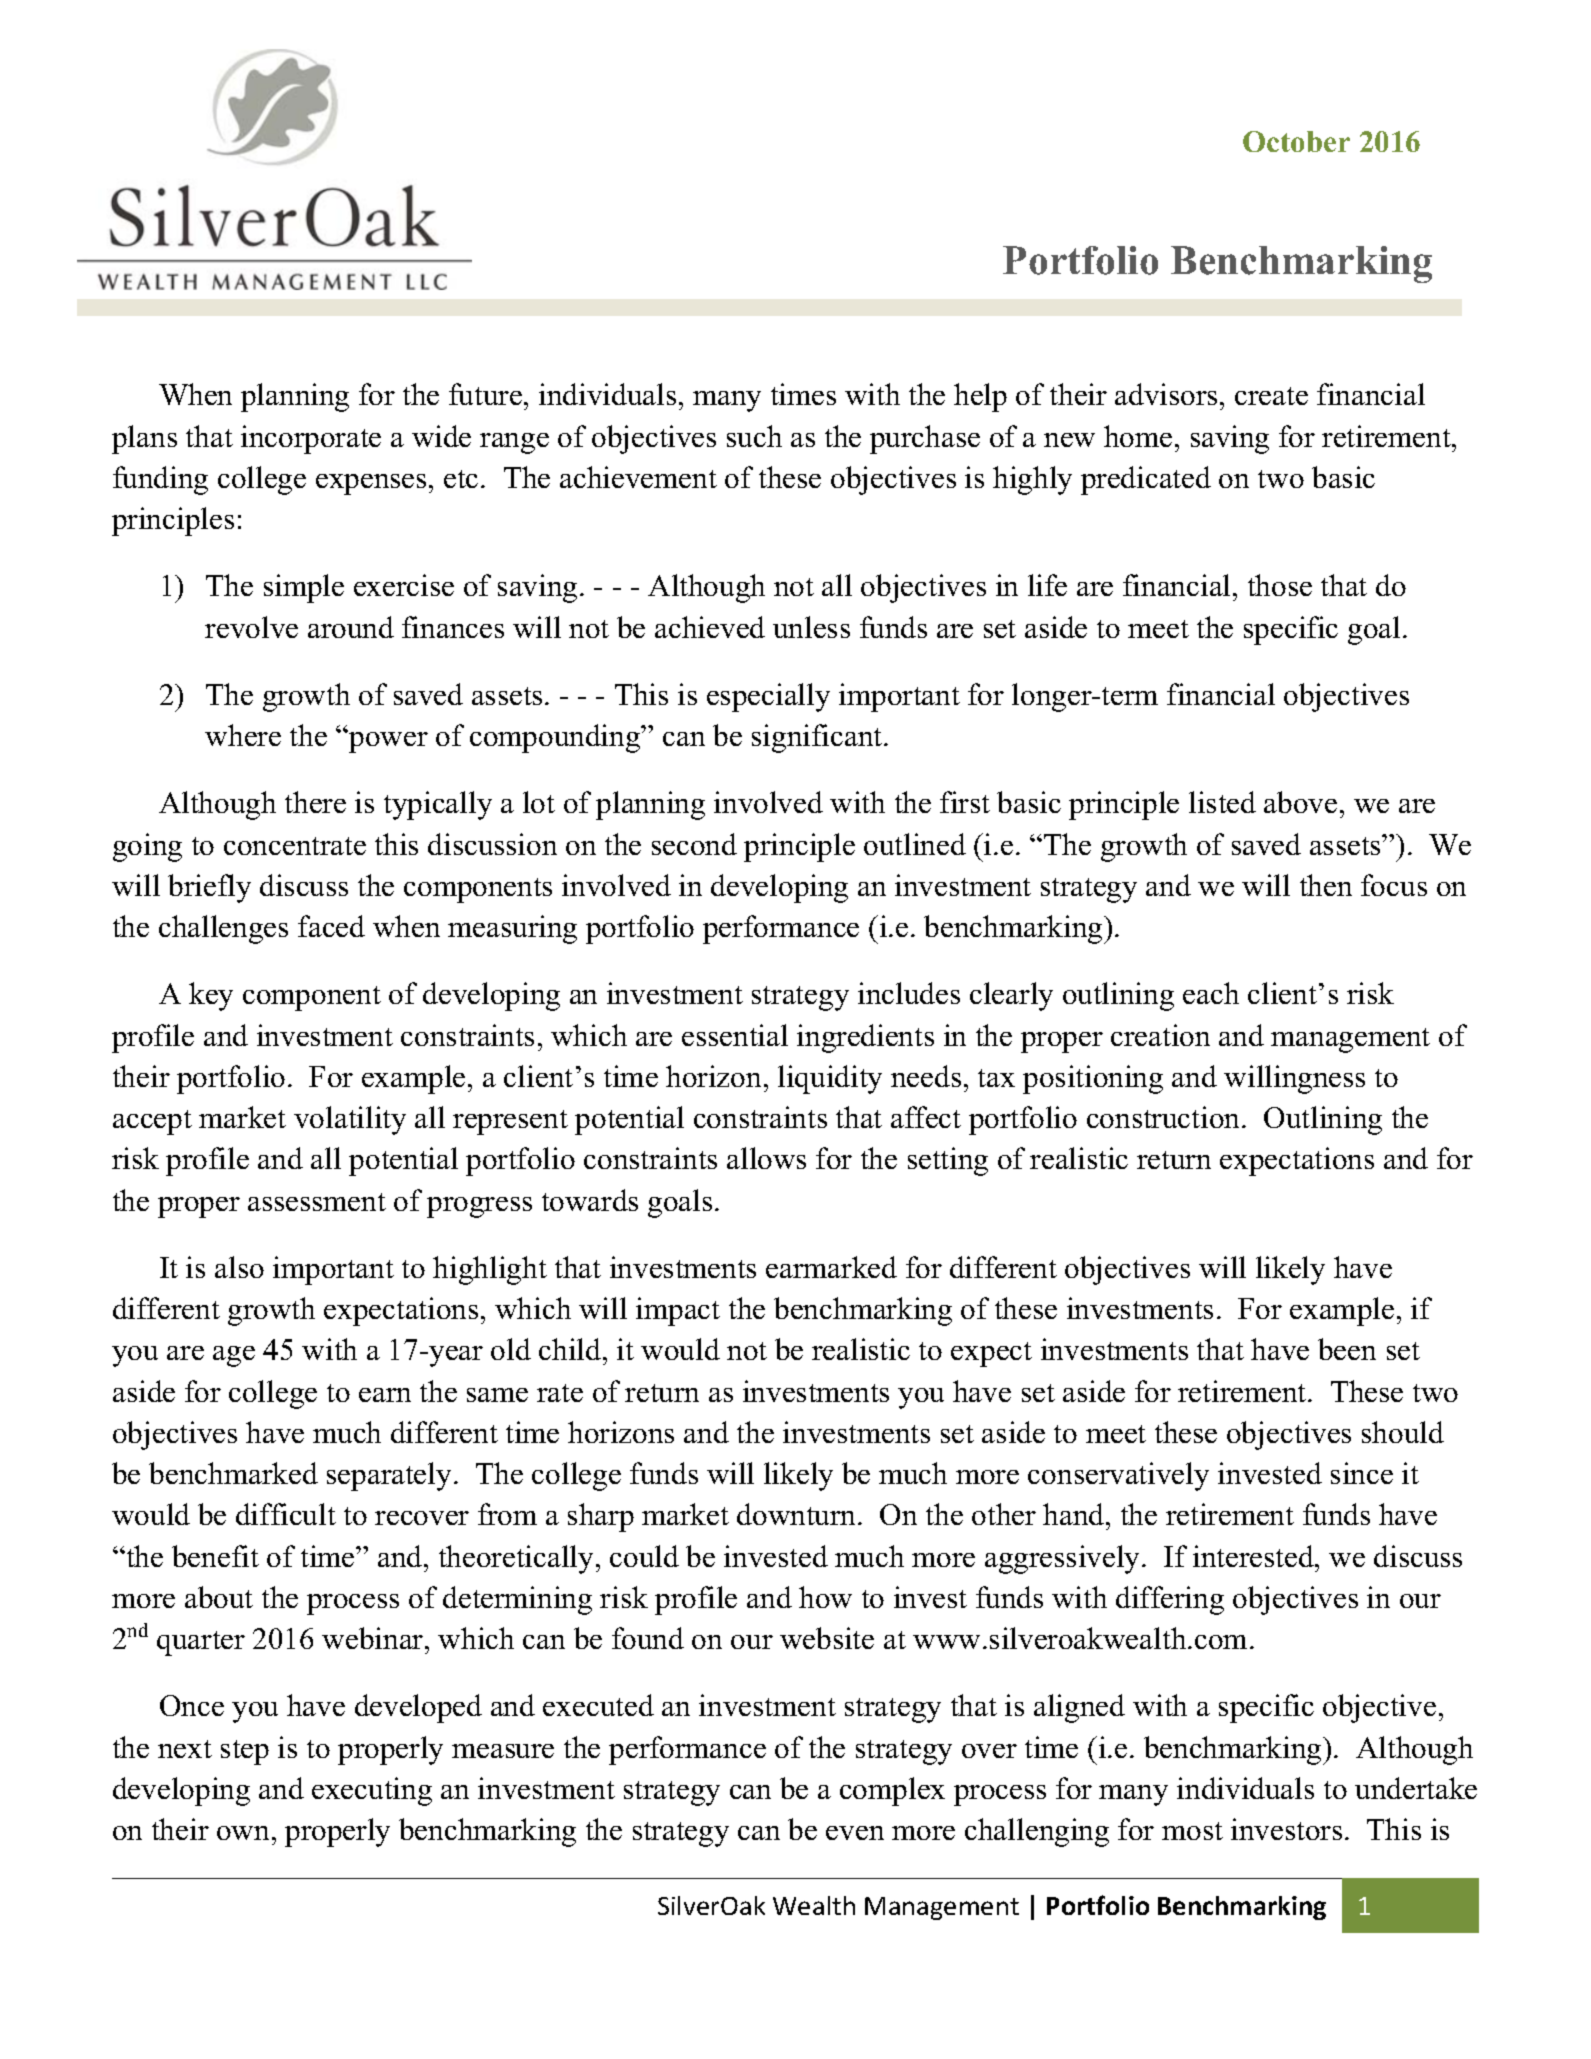  What do you see at coordinates (1300, 802) in the page?
I see `above` at bounding box center [1300, 802].
